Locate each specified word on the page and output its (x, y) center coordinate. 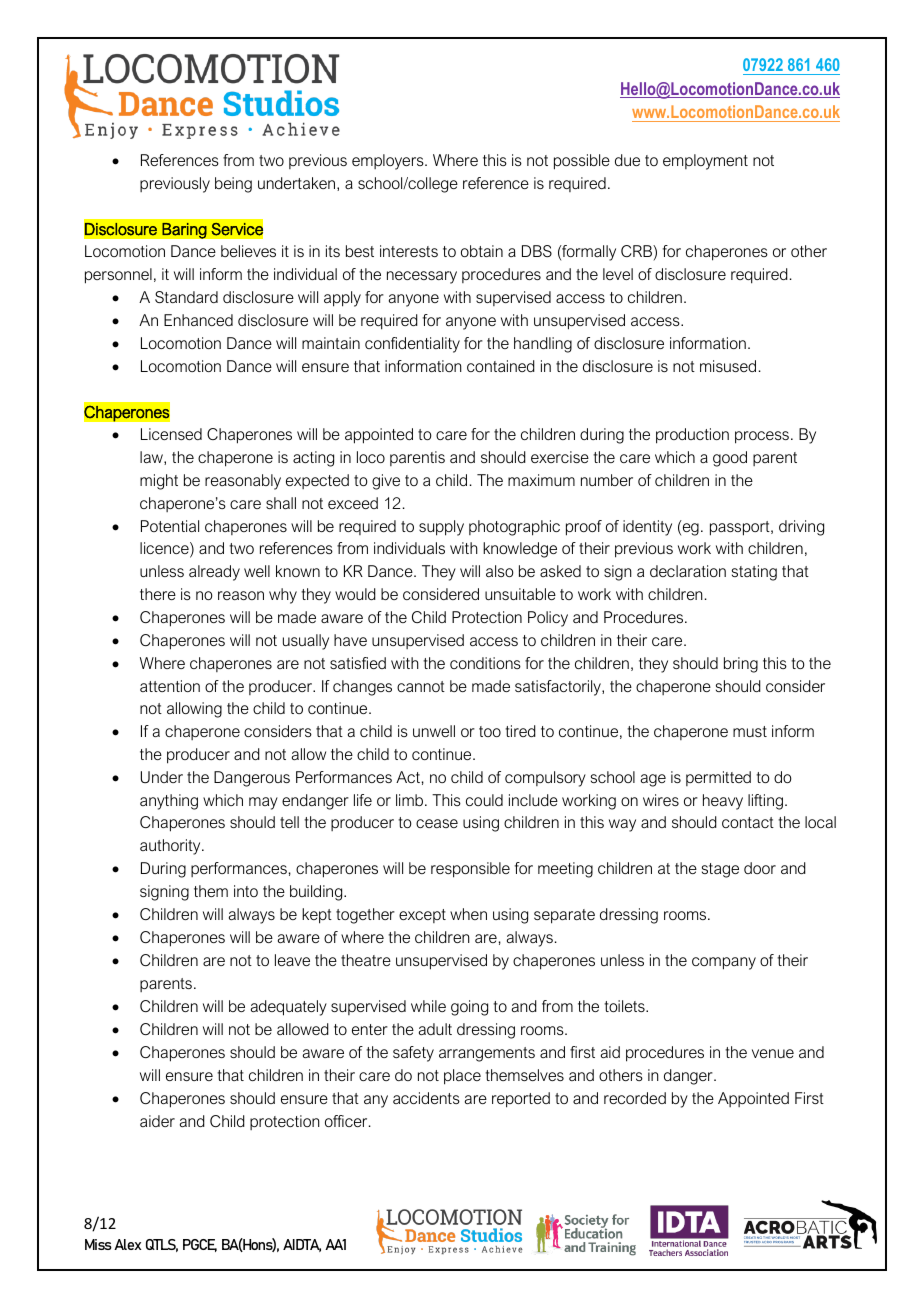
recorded (635, 1098)
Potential (170, 526)
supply (441, 528)
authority (171, 847)
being (233, 185)
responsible (470, 870)
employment (705, 162)
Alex (127, 1244)
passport (741, 528)
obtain (482, 251)
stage (720, 870)
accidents (426, 1098)
